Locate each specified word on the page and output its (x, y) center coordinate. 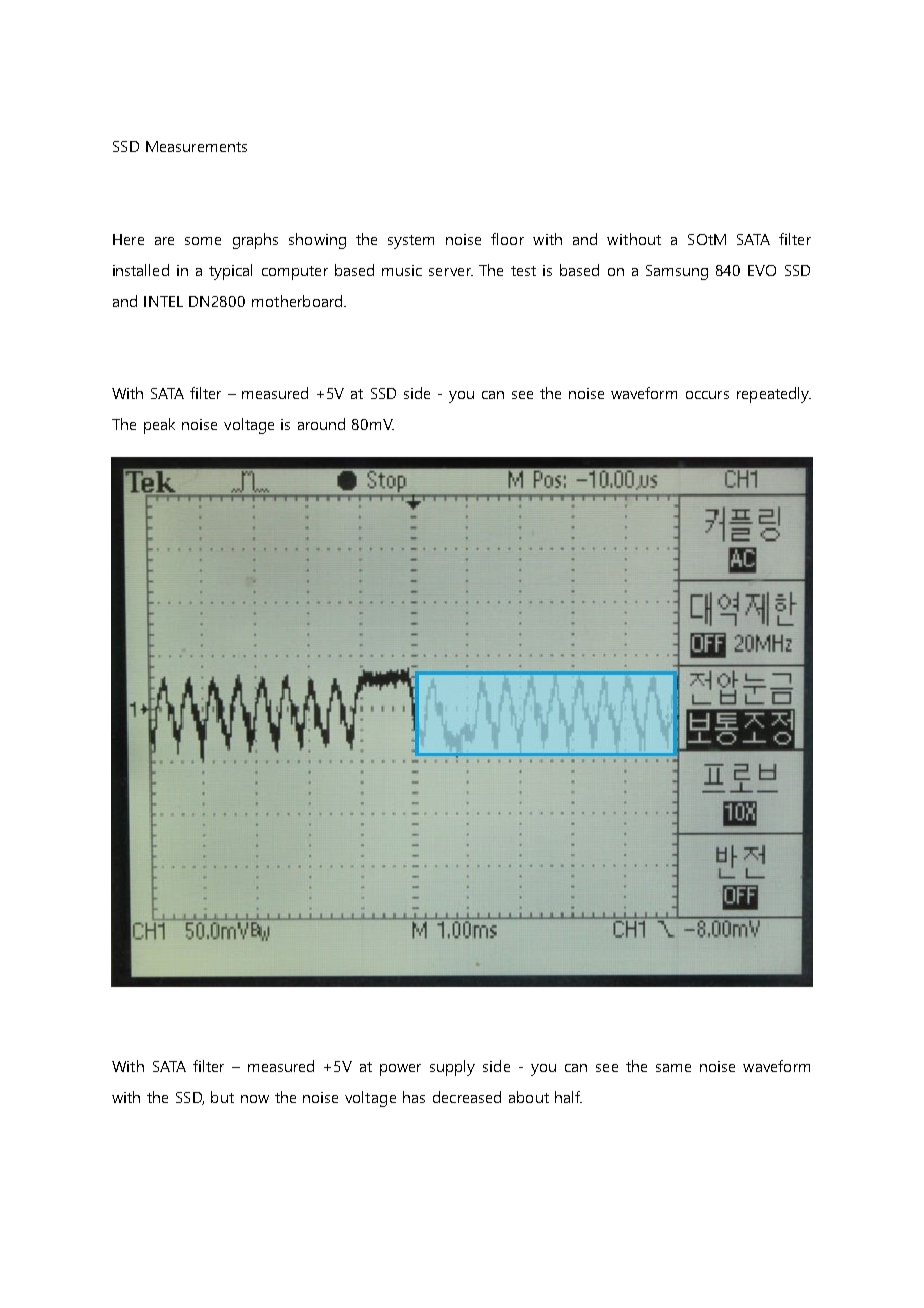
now (255, 1099)
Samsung (677, 272)
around (321, 424)
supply (452, 1068)
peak (159, 426)
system (411, 242)
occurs (707, 395)
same (673, 1068)
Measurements (196, 146)
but (222, 1097)
